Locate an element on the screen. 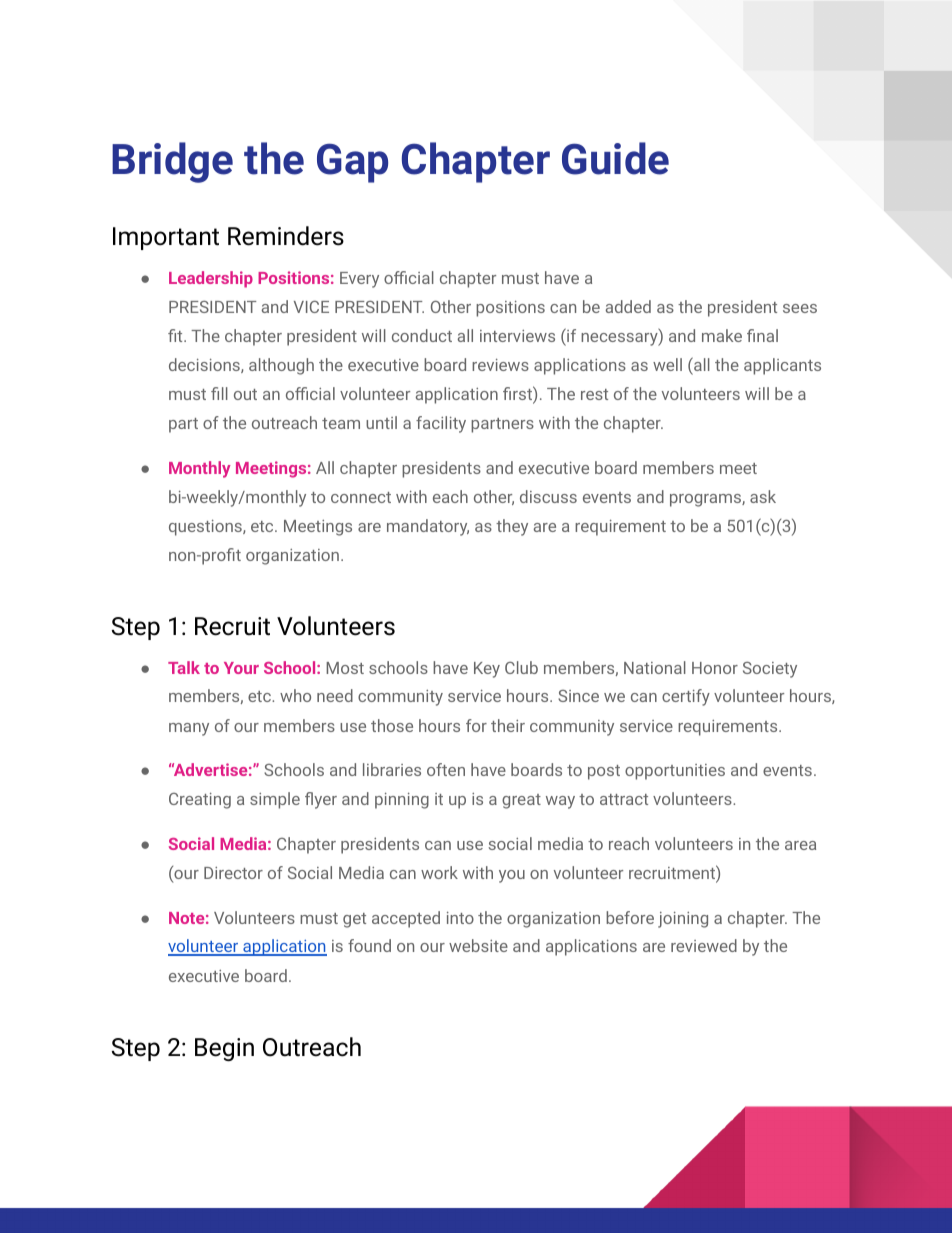  questions is located at coordinates (206, 528).
